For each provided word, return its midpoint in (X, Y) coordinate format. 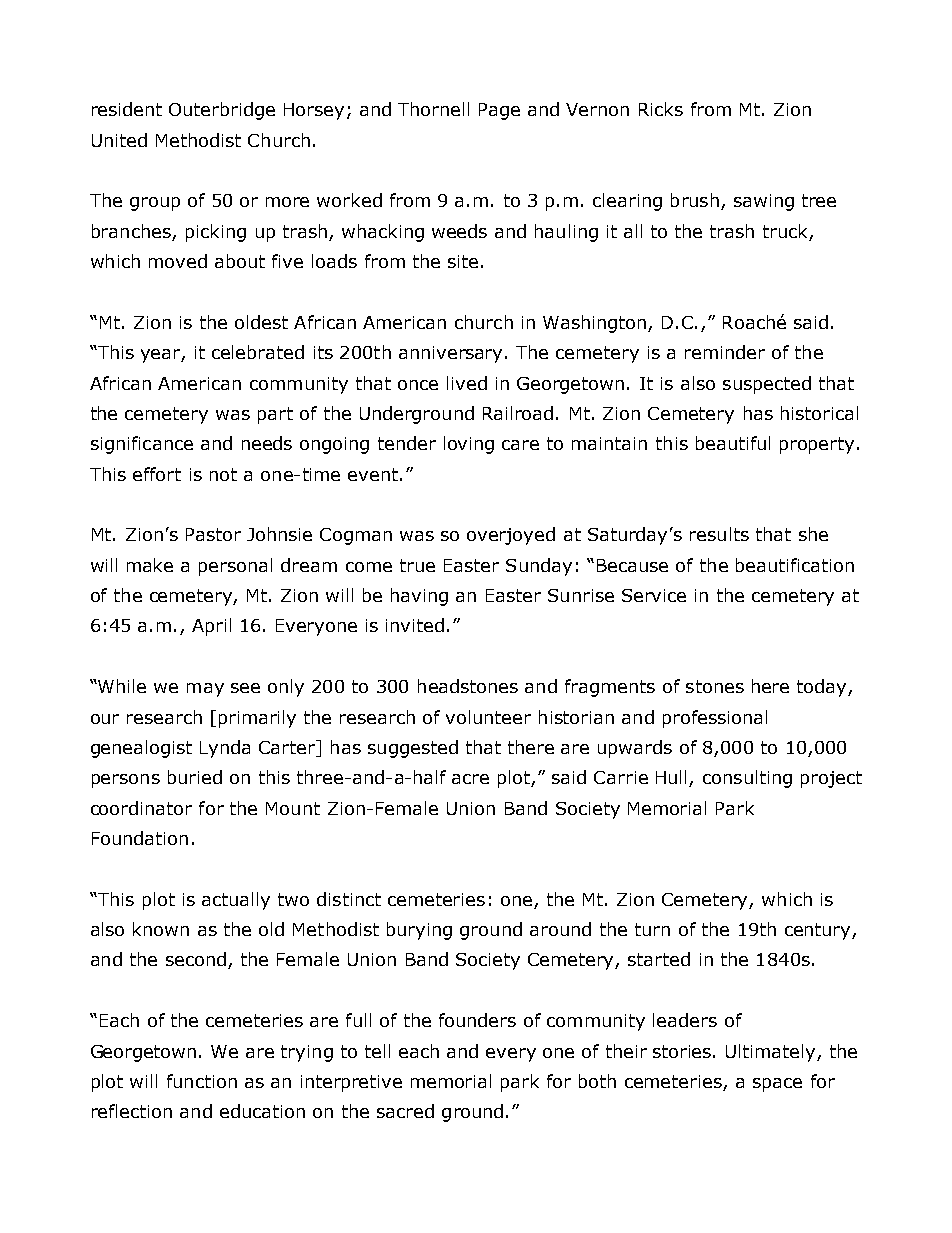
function (202, 1081)
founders (477, 1020)
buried (195, 777)
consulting (747, 779)
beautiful (733, 443)
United (119, 140)
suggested (413, 749)
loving (469, 445)
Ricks (661, 109)
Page (499, 111)
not (223, 474)
